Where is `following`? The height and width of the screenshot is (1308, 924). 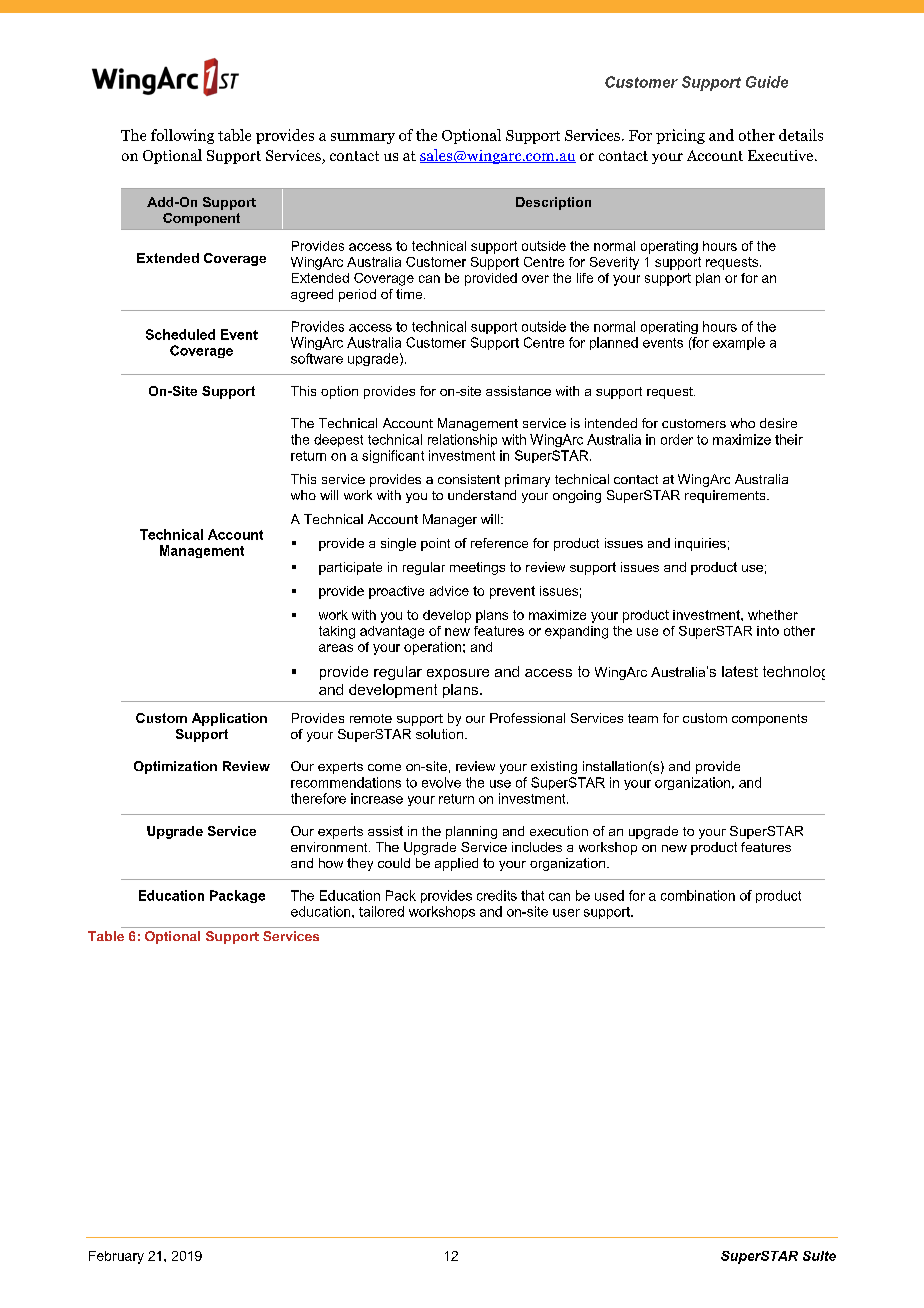 following is located at coordinates (182, 136).
